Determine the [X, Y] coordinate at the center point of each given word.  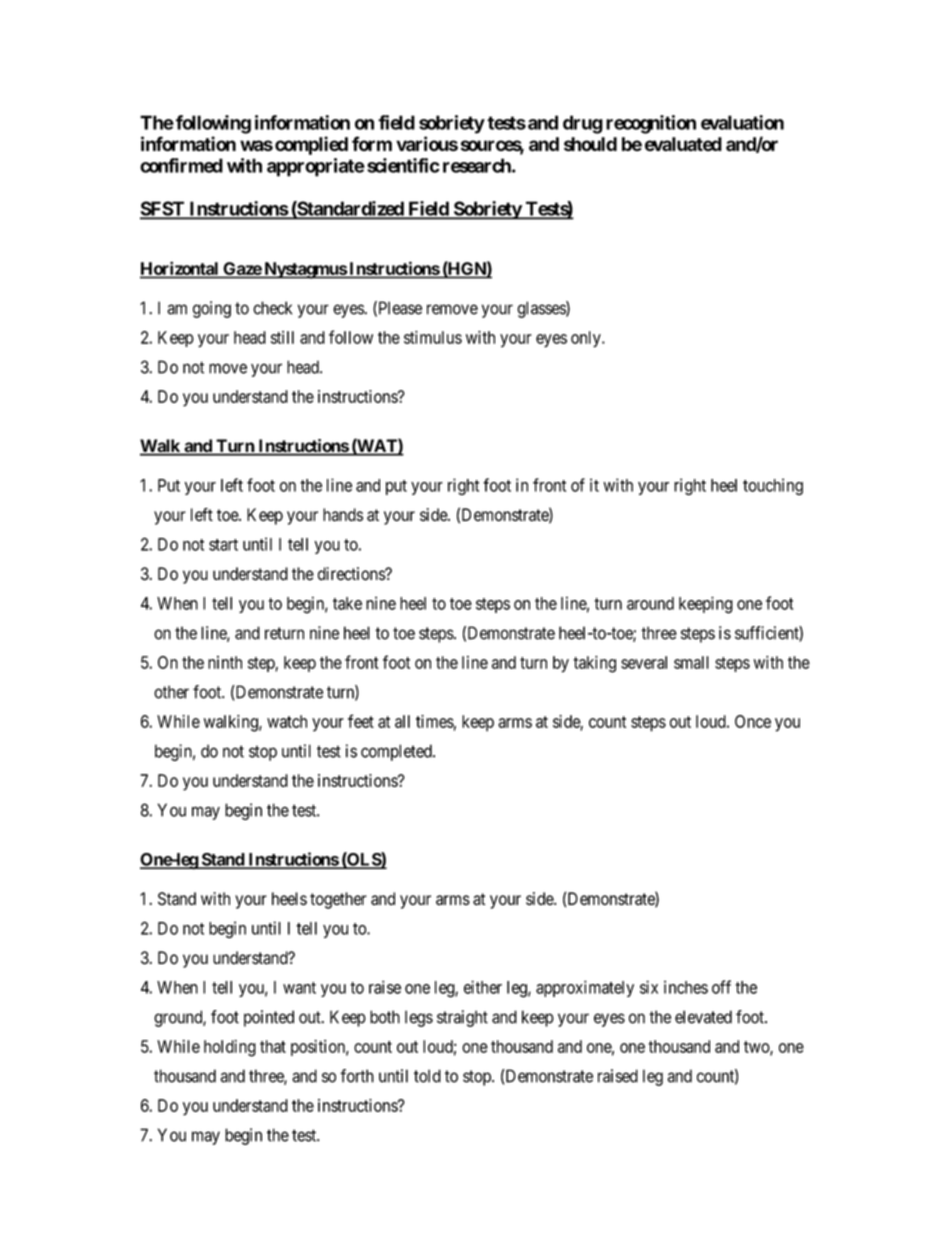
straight [462, 1018]
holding [230, 1048]
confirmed [181, 165]
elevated [703, 1017]
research [478, 165]
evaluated [683, 144]
